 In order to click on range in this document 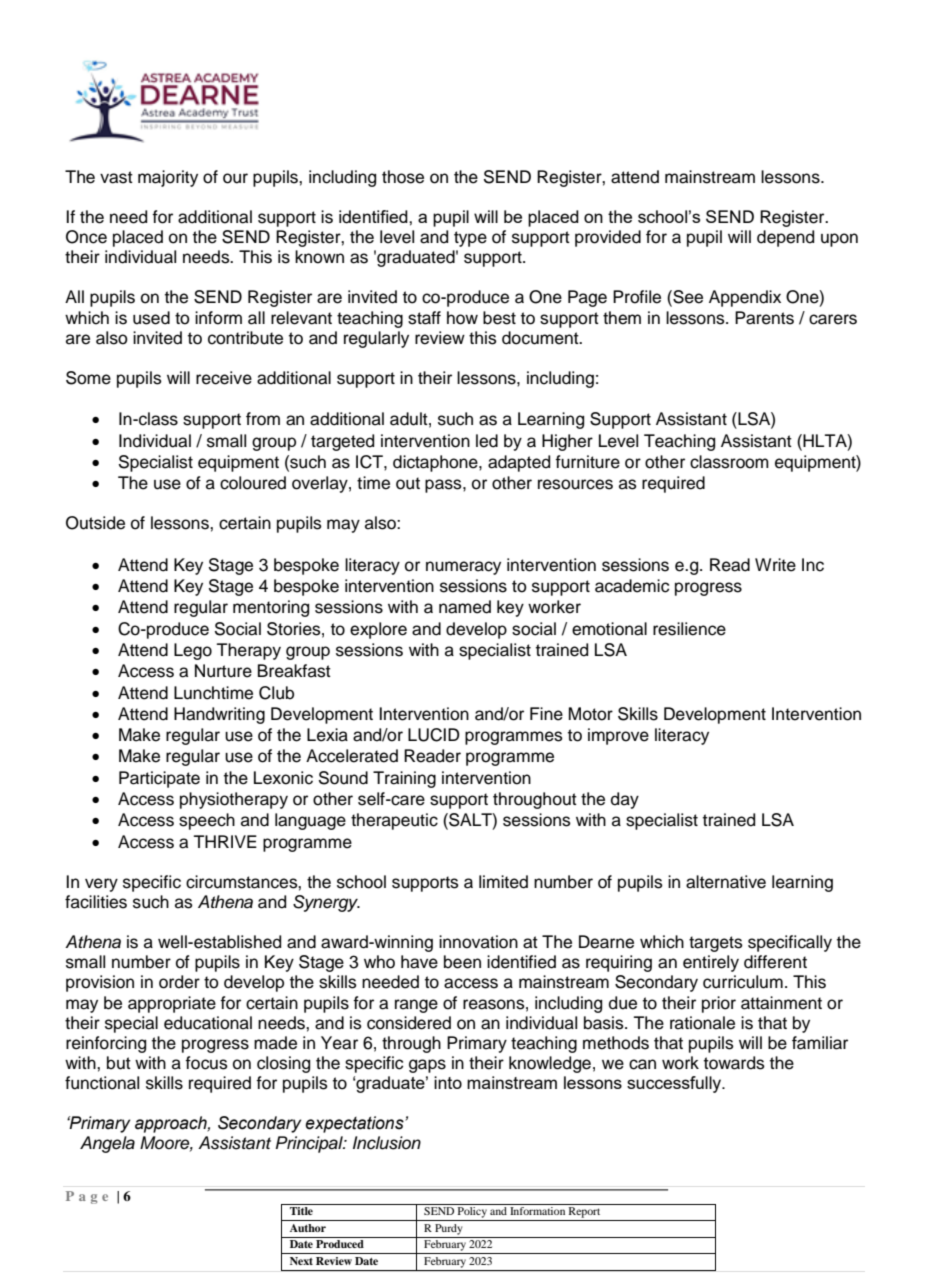, I will do `click(416, 1006)`.
